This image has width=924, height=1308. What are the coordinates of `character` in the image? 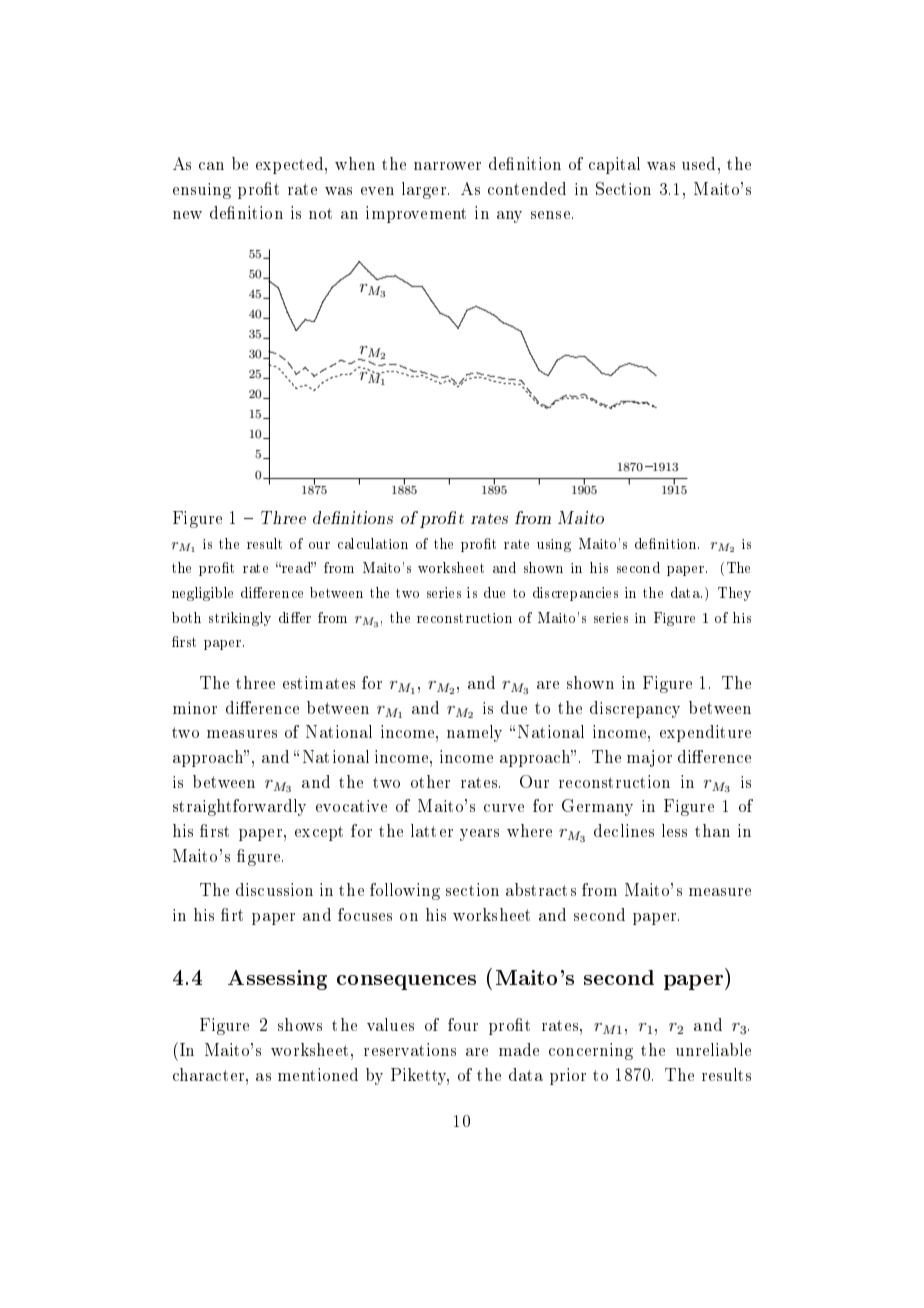 It's located at (210, 1074).
